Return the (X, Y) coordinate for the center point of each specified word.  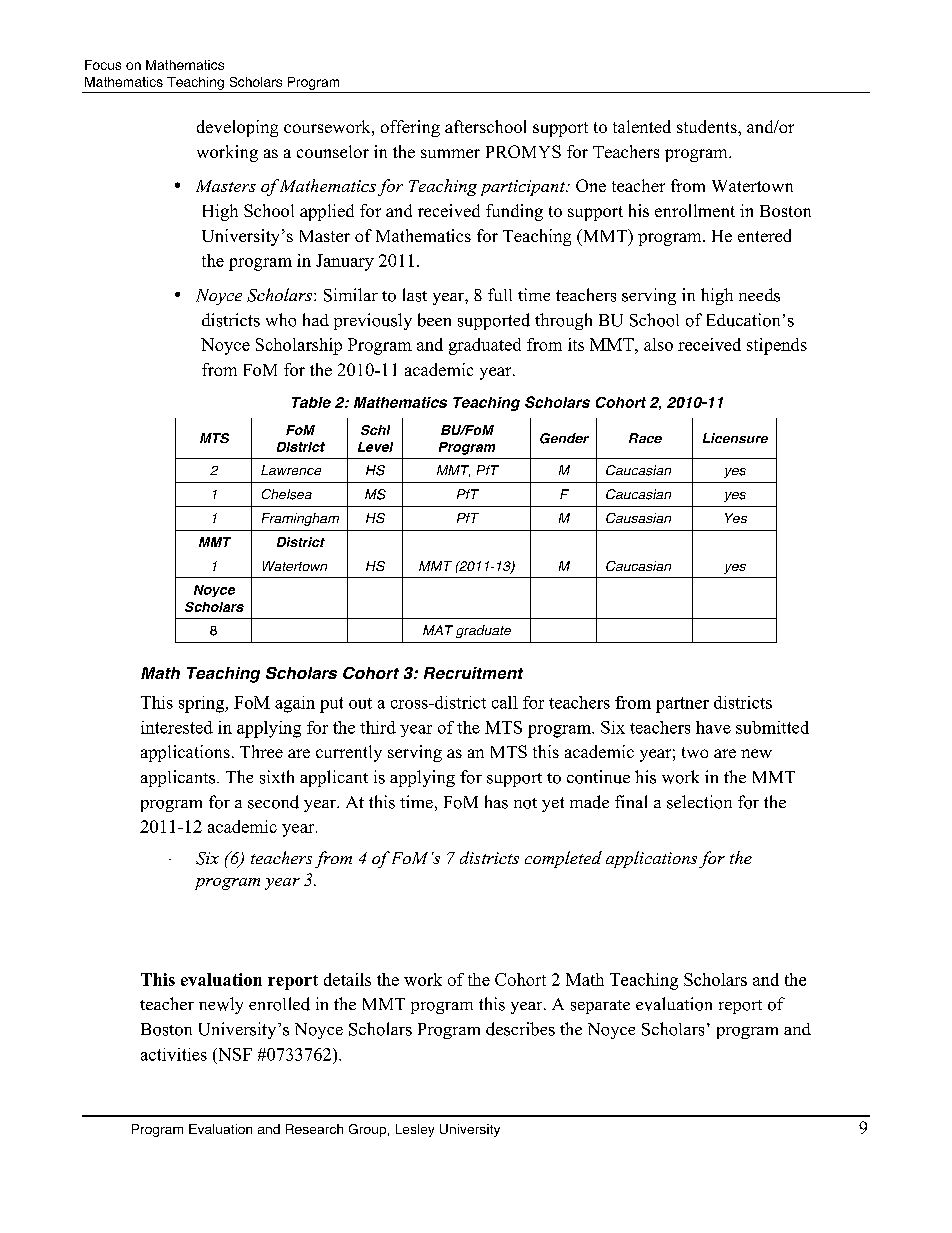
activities (174, 1054)
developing (237, 128)
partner (682, 705)
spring (203, 704)
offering (410, 128)
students (708, 126)
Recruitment (473, 673)
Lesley (415, 1130)
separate (600, 1007)
